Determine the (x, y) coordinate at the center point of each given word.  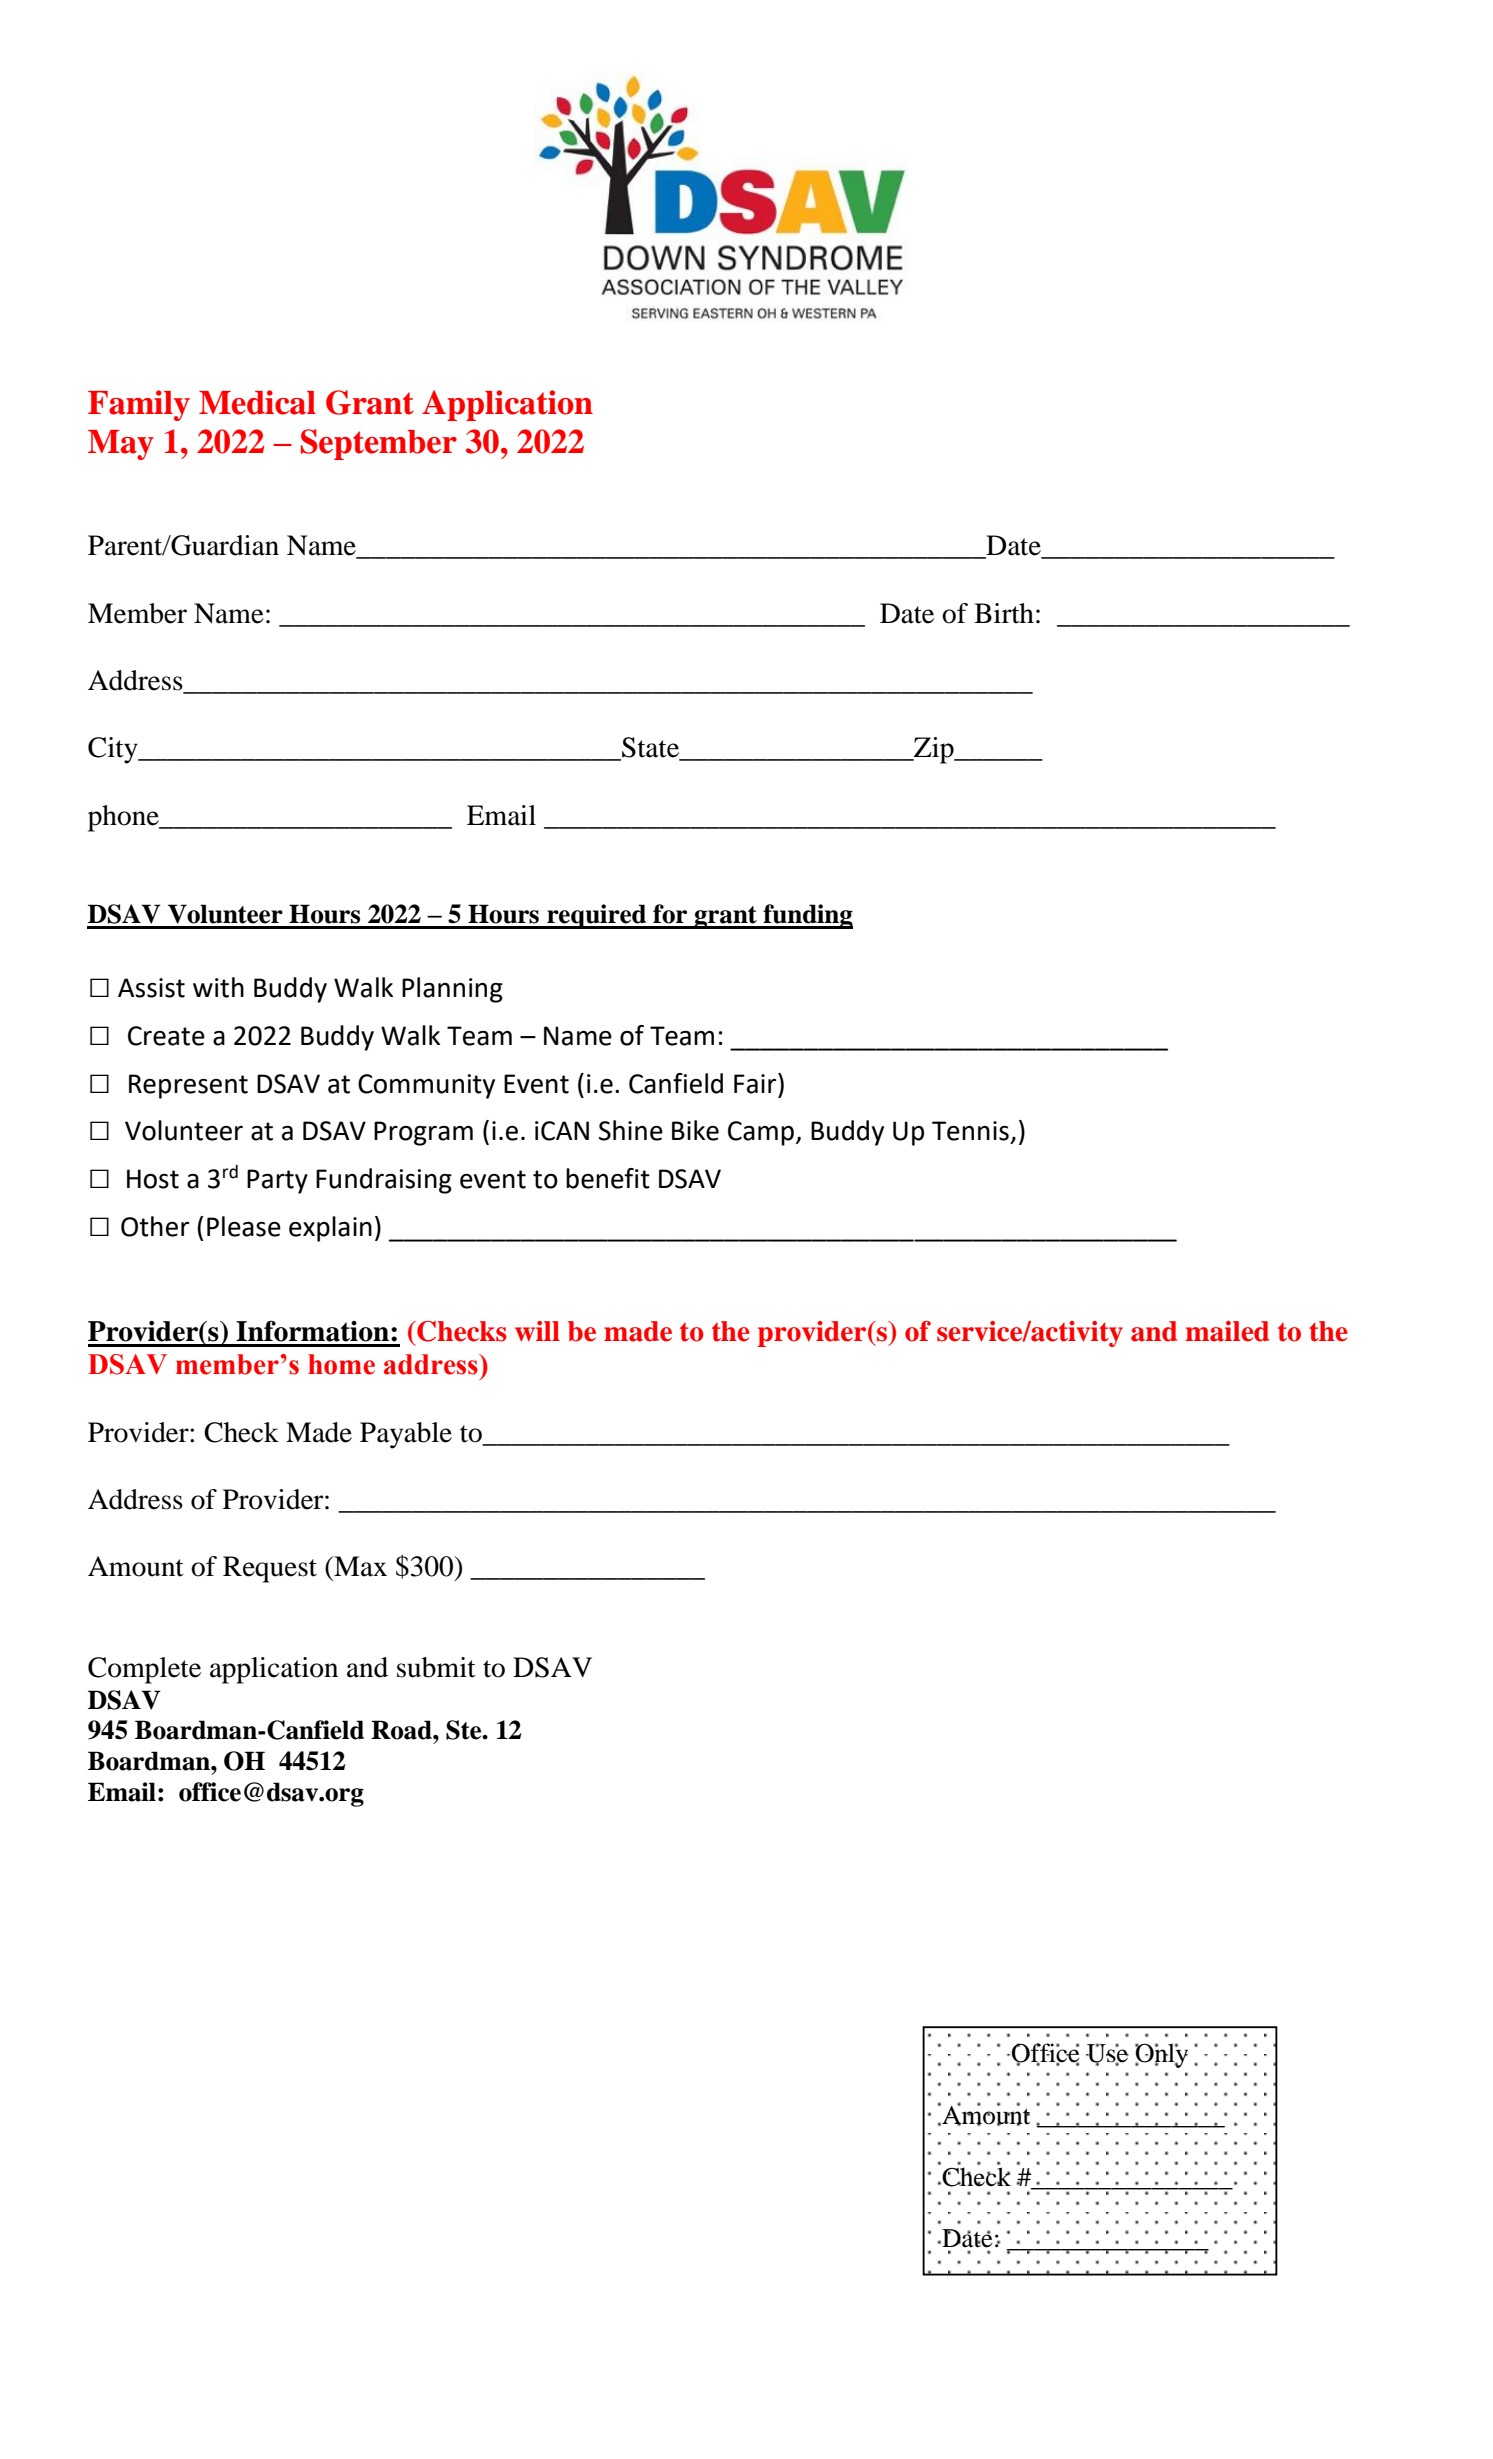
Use (1107, 2054)
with (218, 987)
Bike (695, 1130)
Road (402, 1730)
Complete (144, 1670)
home (341, 1364)
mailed (1227, 1331)
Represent (188, 1086)
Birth (1004, 613)
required (597, 916)
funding (807, 916)
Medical (257, 402)
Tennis (970, 1131)
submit (436, 1667)
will (537, 1331)
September (379, 444)
